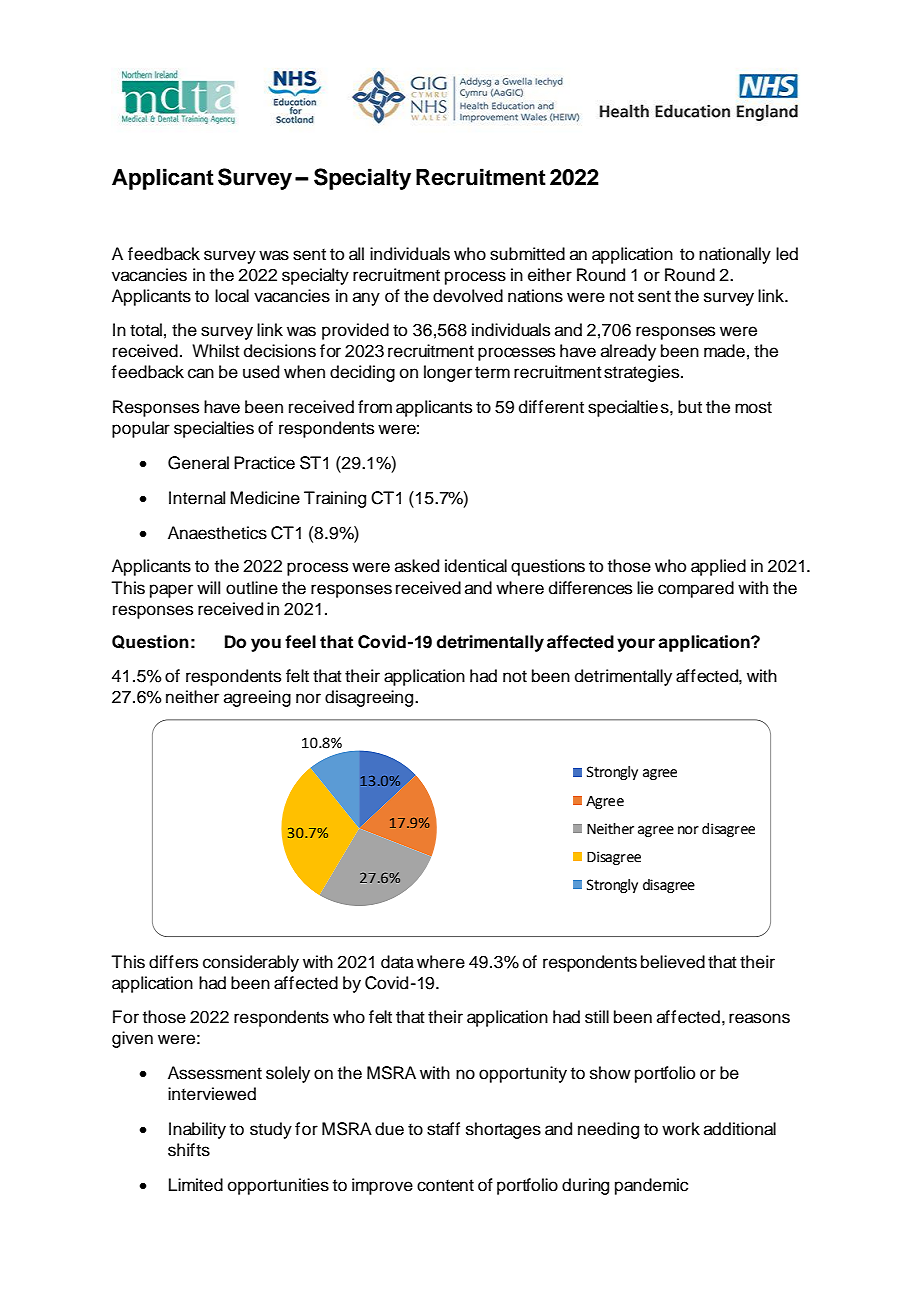 This document has width=924, height=1308. I want to click on compared, so click(696, 589).
